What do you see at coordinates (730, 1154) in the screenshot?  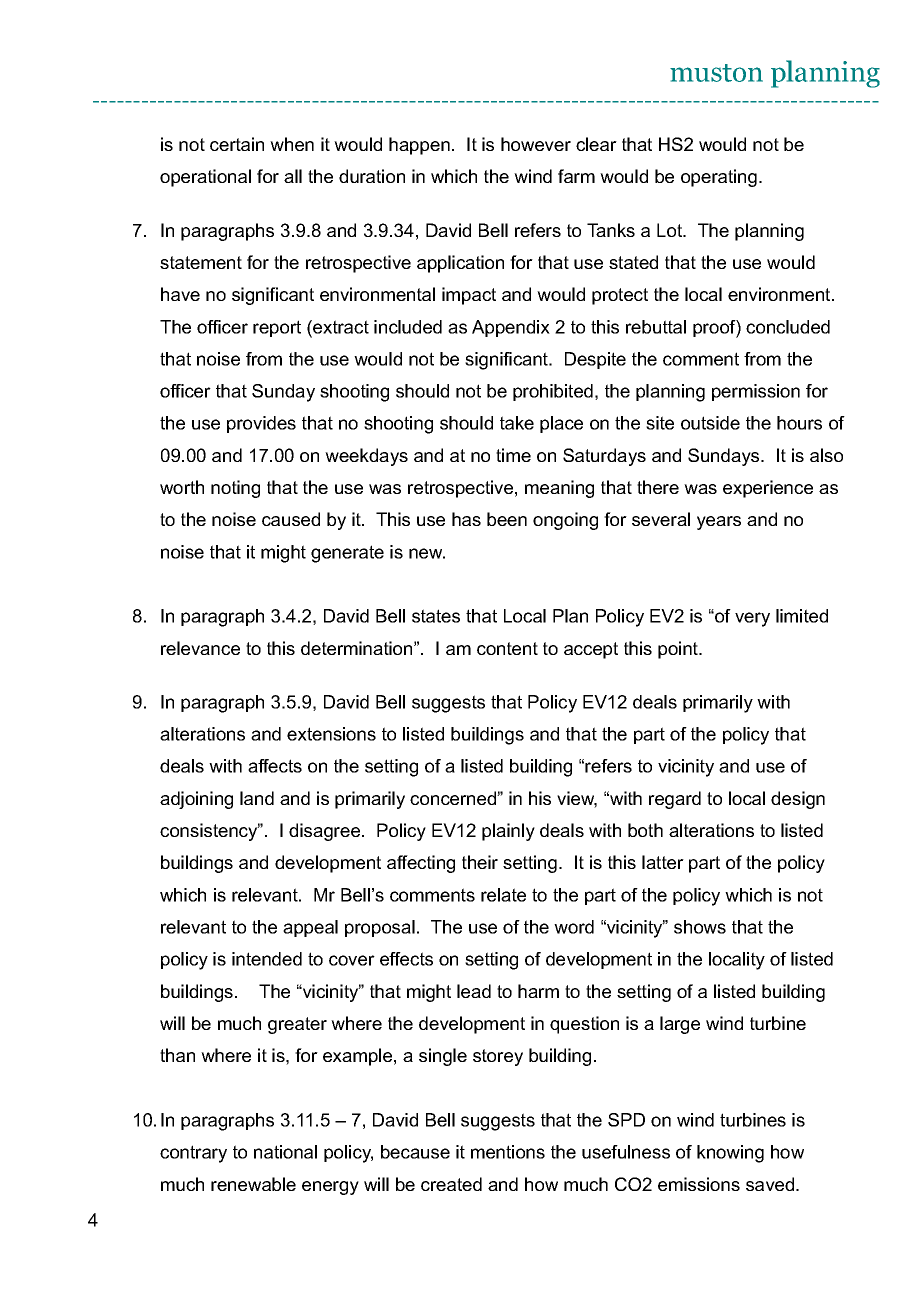 I see `knowing` at bounding box center [730, 1154].
